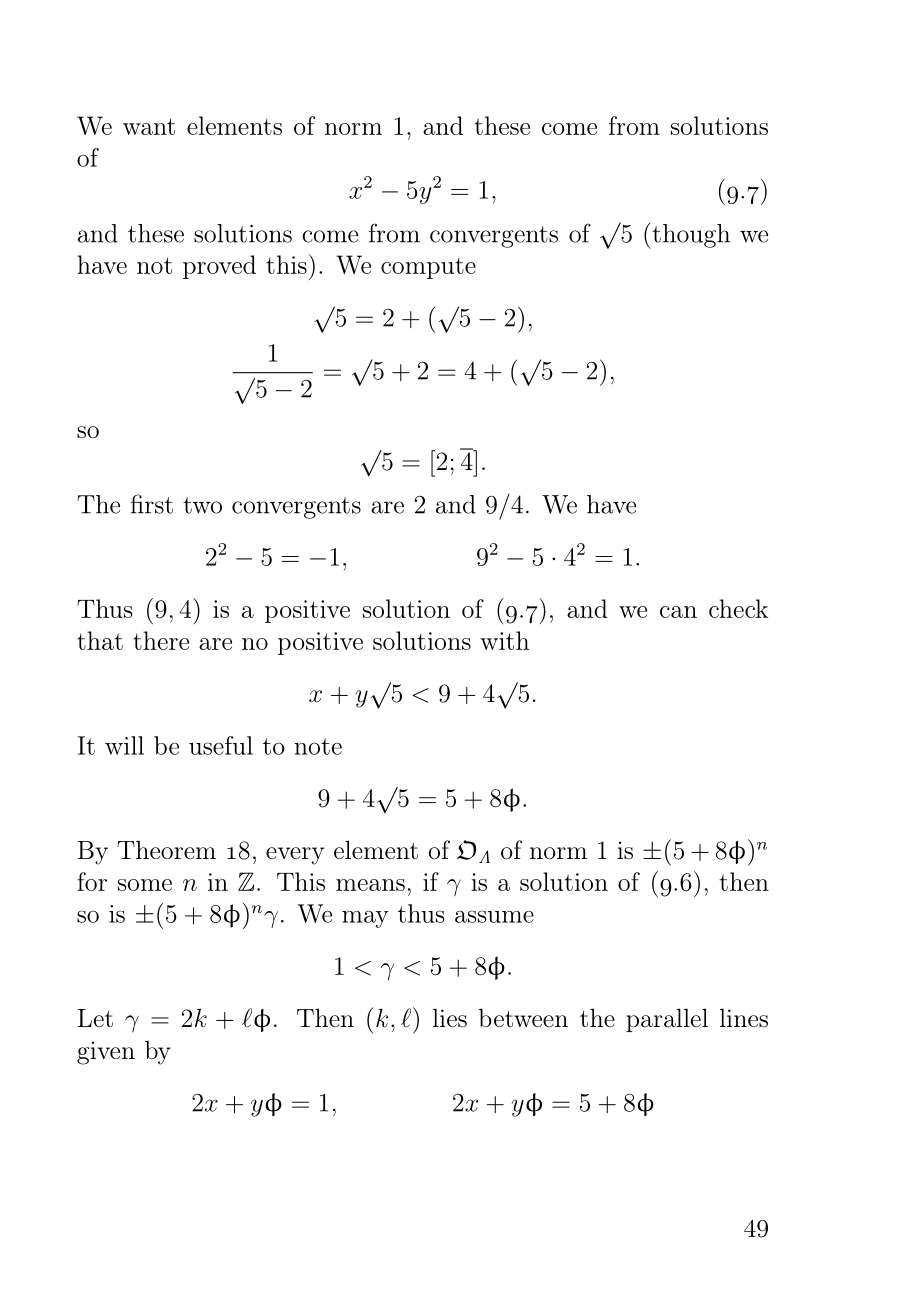 This image has width=924, height=1310. I want to click on compute, so click(428, 268).
